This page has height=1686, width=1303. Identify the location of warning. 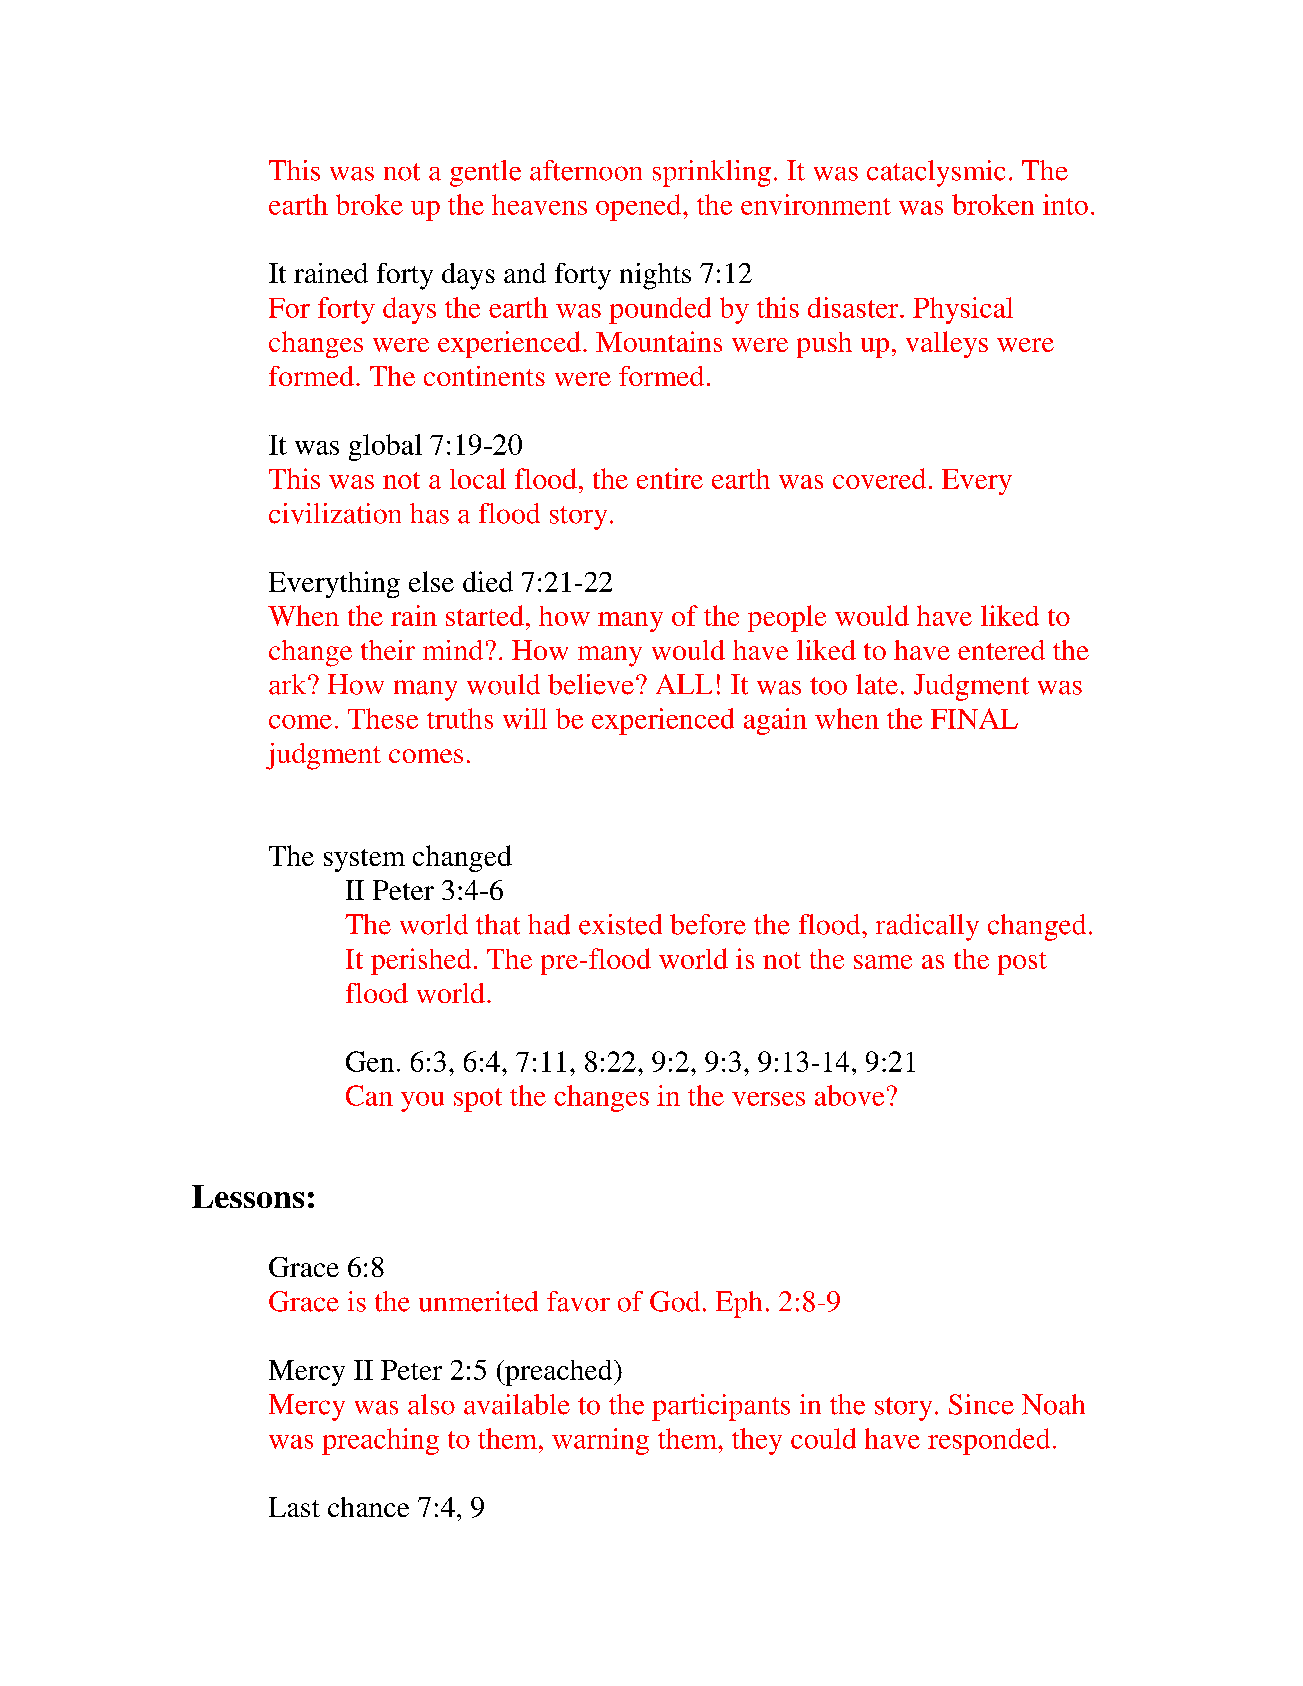
(600, 1441).
